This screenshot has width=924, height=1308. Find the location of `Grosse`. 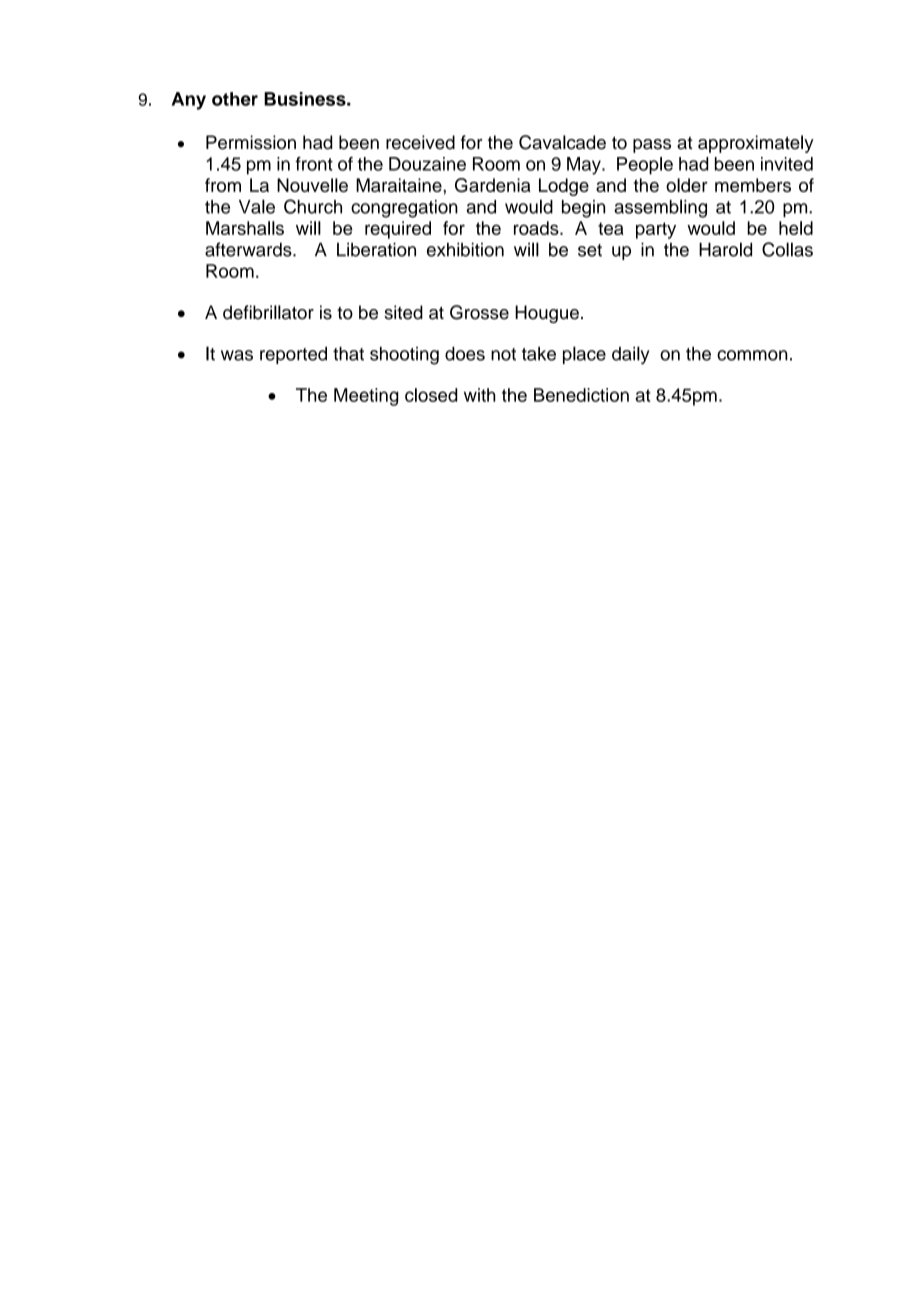

Grosse is located at coordinates (479, 312).
